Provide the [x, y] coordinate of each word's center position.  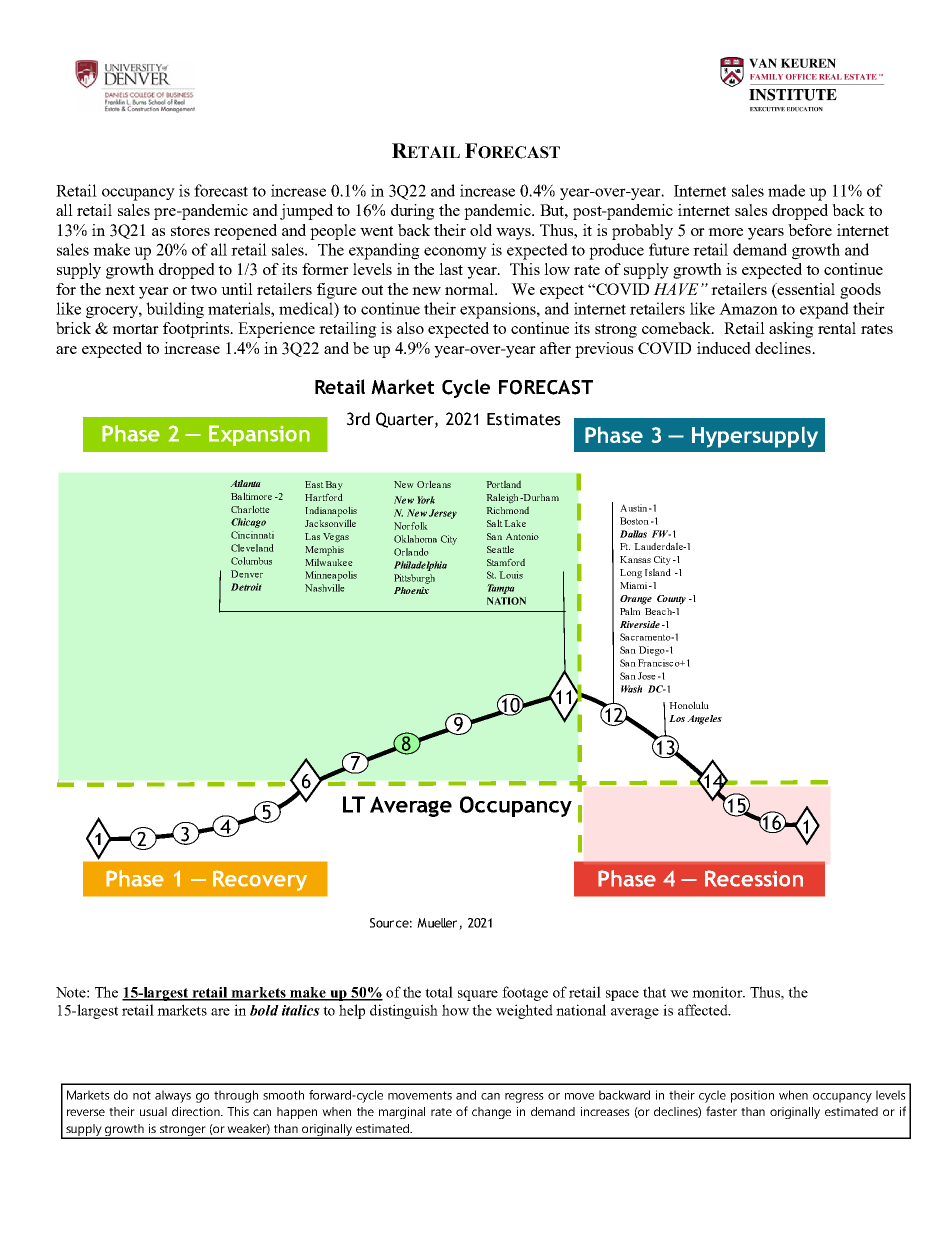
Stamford [506, 562]
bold [264, 1010]
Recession [754, 878]
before [810, 230]
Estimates [524, 419]
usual [153, 1111]
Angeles [704, 720]
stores [190, 231]
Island [658, 572]
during [413, 212]
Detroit [246, 587]
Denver [247, 574]
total [439, 992]
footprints [197, 330]
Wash [631, 689]
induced [724, 348]
